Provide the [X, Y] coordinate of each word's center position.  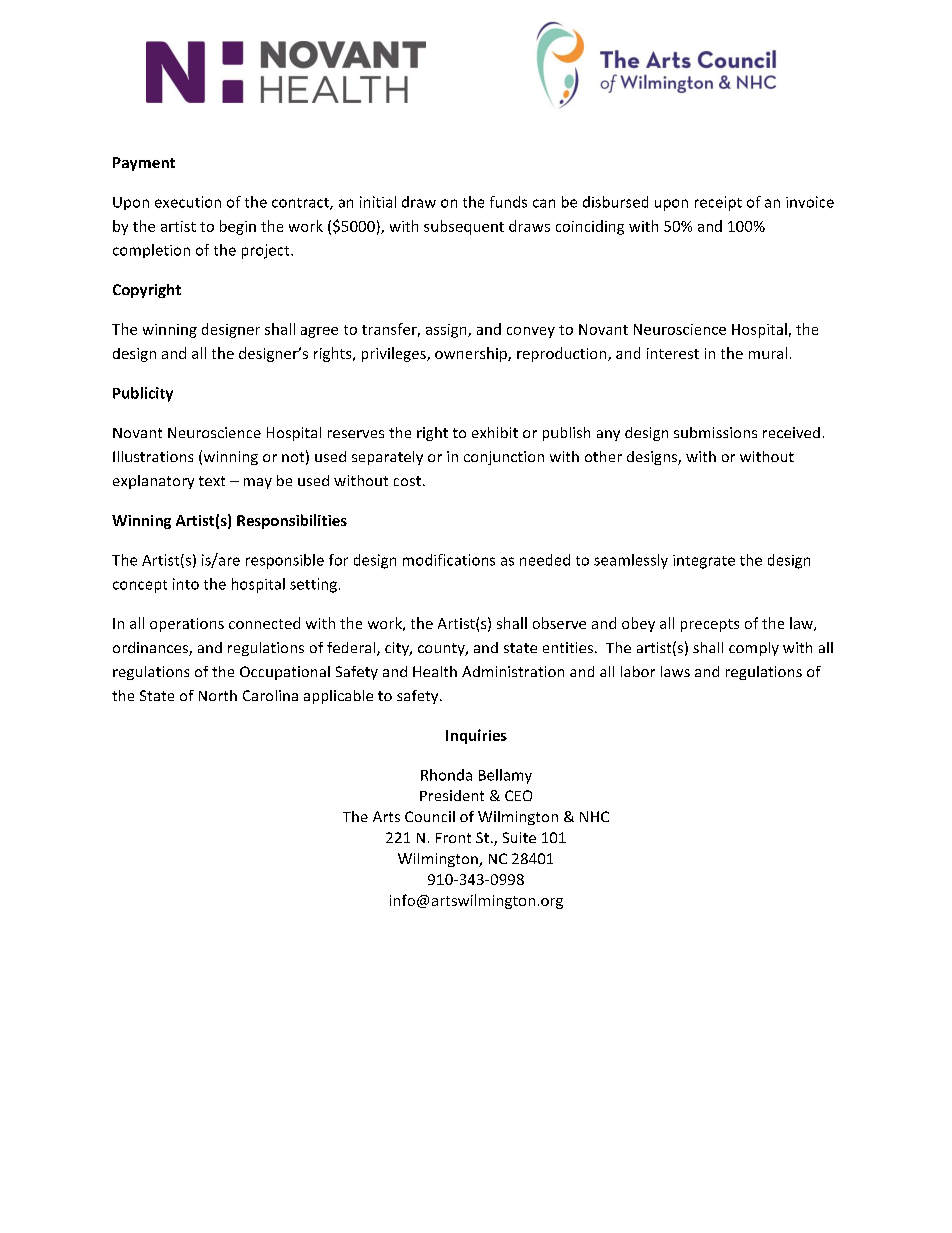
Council [430, 816]
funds [508, 202]
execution [188, 202]
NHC [594, 816]
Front [453, 838]
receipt [718, 203]
